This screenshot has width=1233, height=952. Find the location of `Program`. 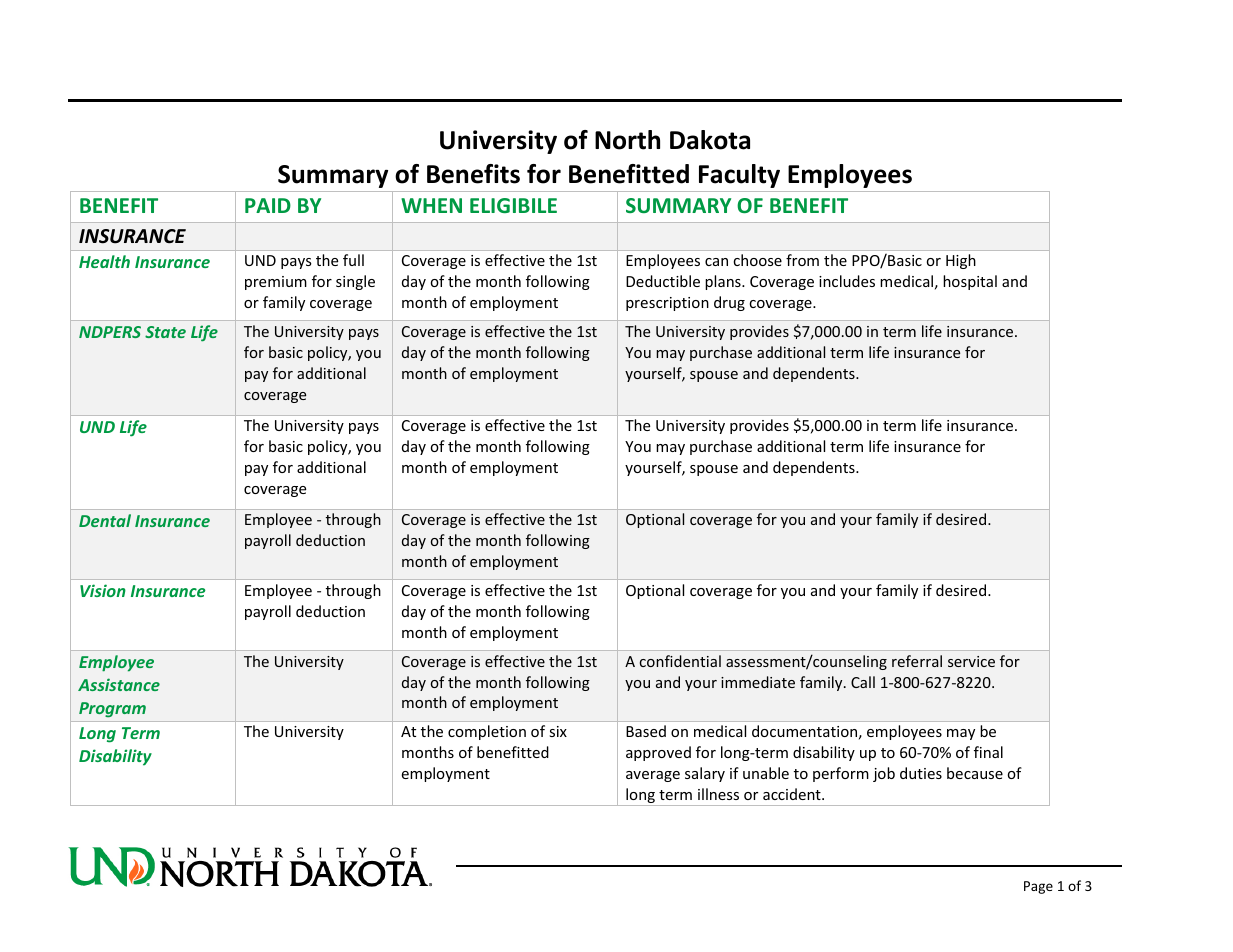

Program is located at coordinates (112, 710).
